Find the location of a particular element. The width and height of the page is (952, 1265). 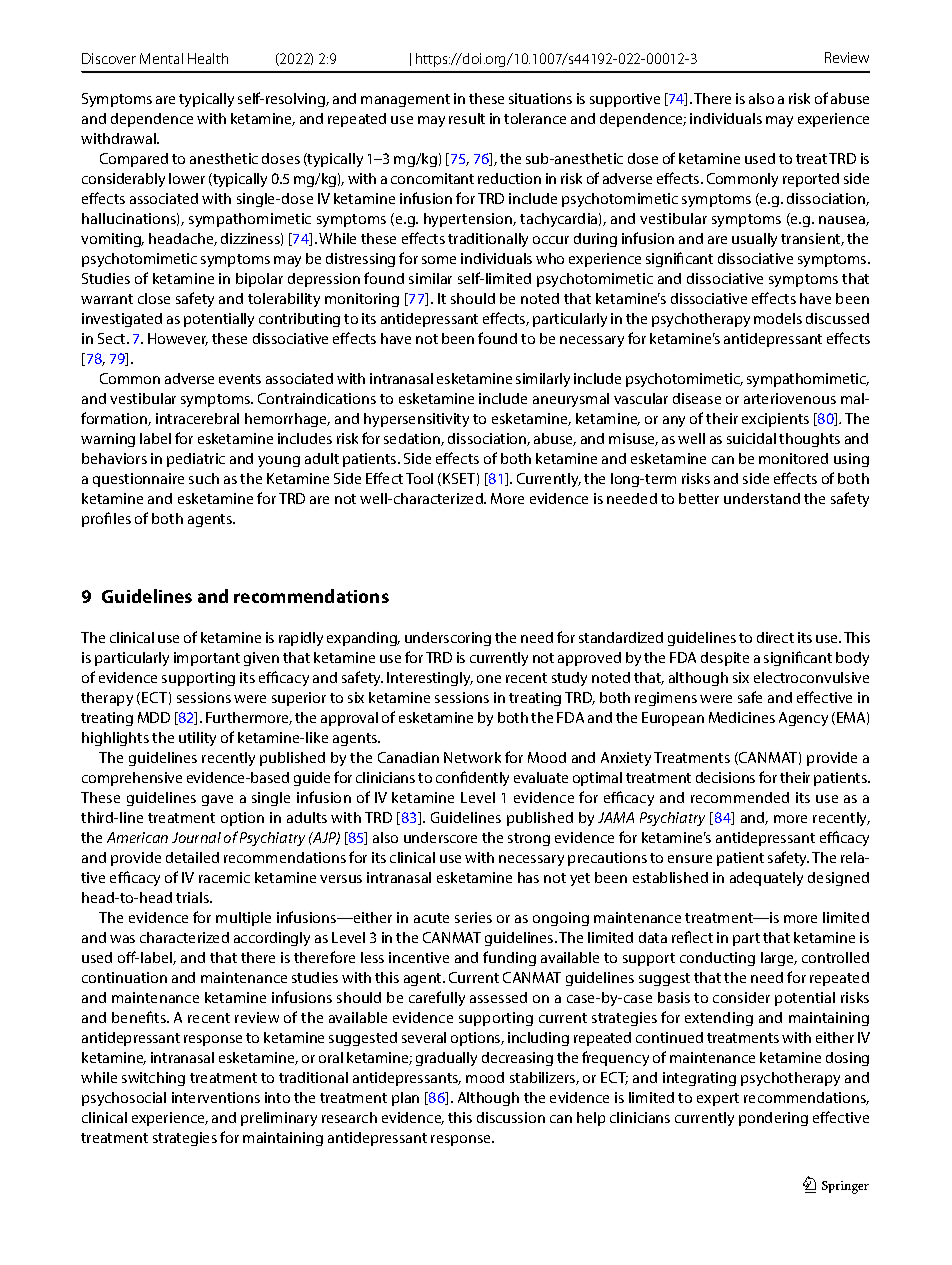

Journal is located at coordinates (196, 837).
